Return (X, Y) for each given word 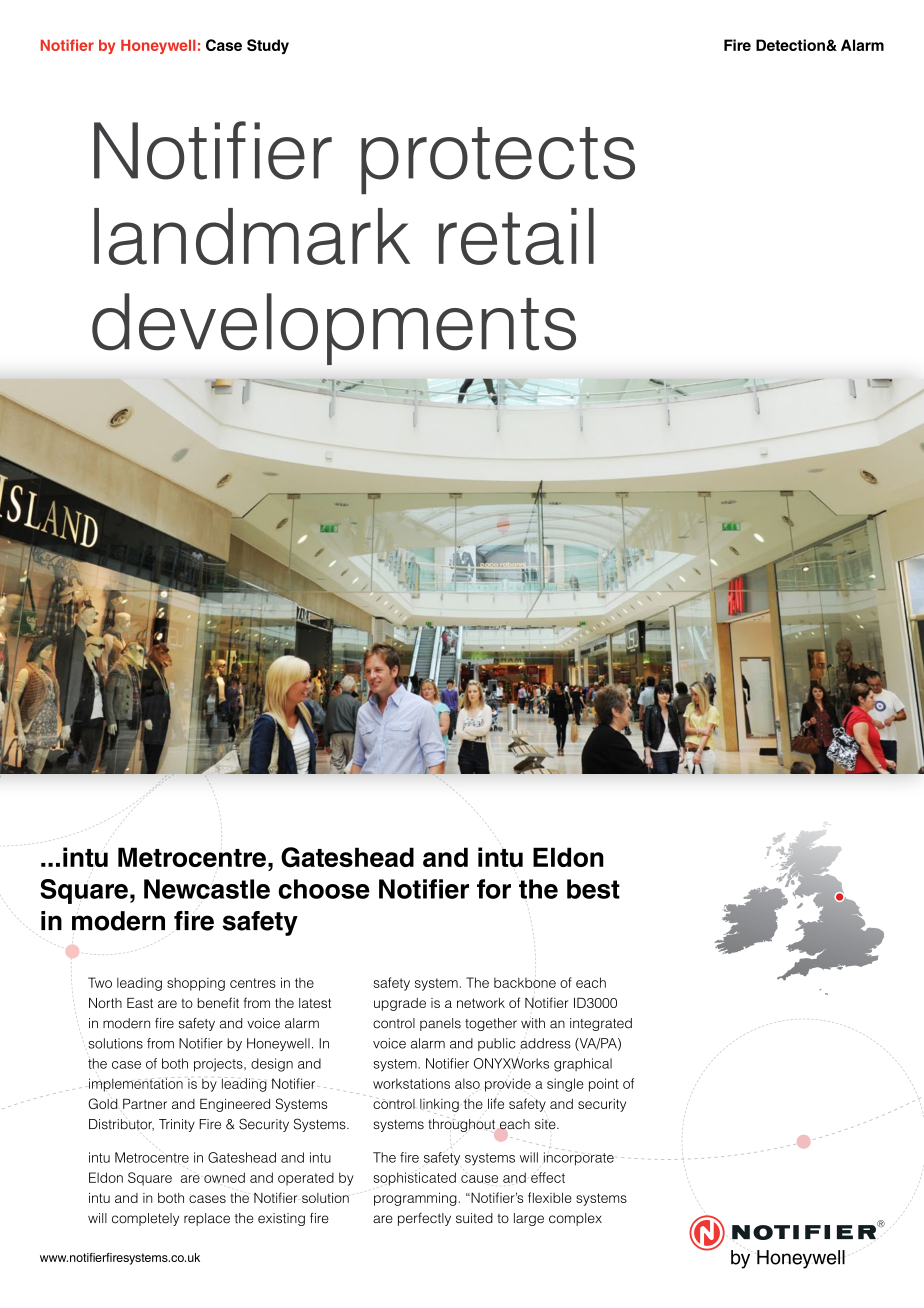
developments (334, 329)
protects (498, 160)
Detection (791, 45)
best (593, 889)
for (494, 889)
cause (479, 1179)
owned (224, 1177)
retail (516, 236)
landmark (252, 236)
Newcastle (207, 889)
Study (268, 46)
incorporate (579, 1159)
